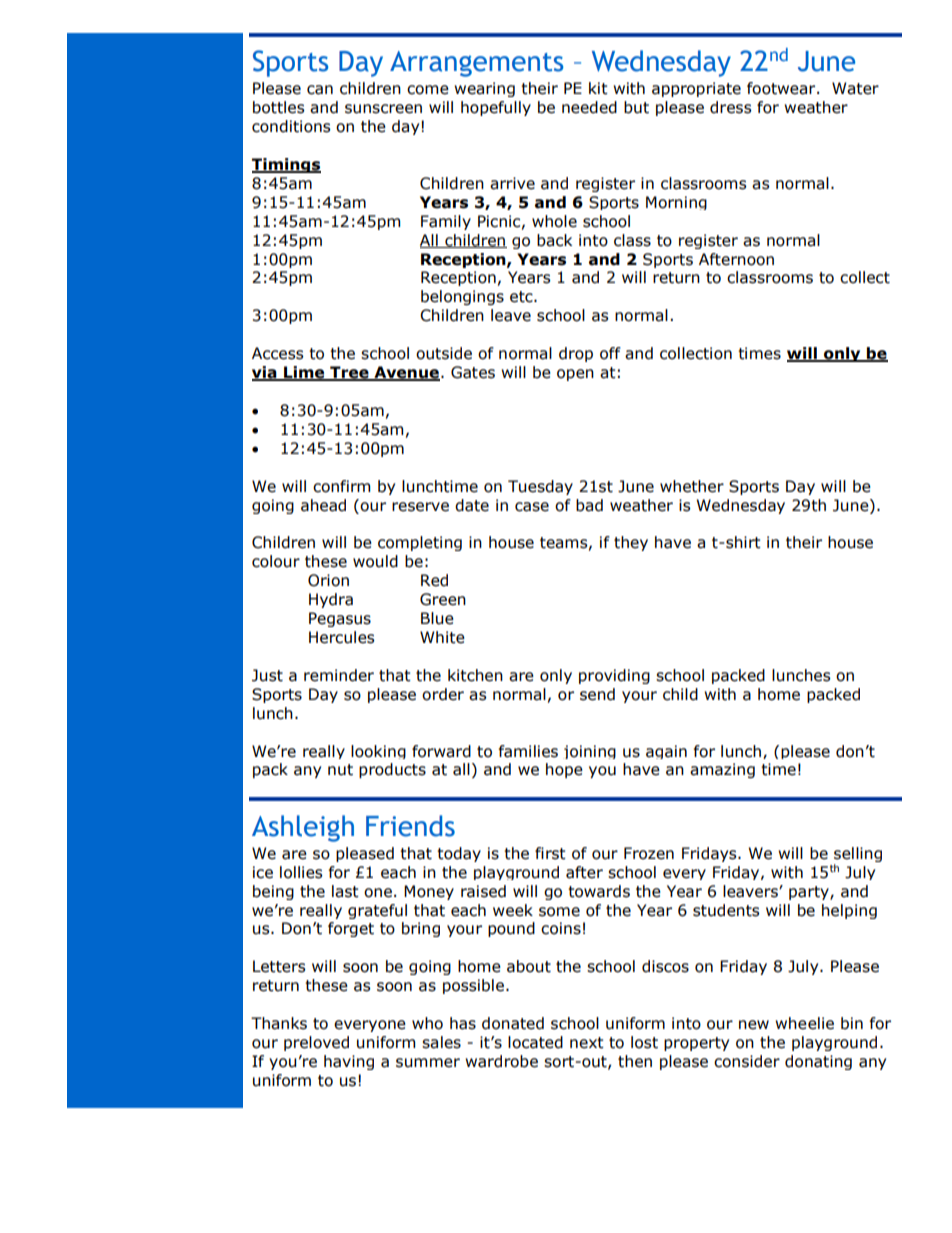 The height and width of the screenshot is (1233, 952). I want to click on needed, so click(589, 107).
